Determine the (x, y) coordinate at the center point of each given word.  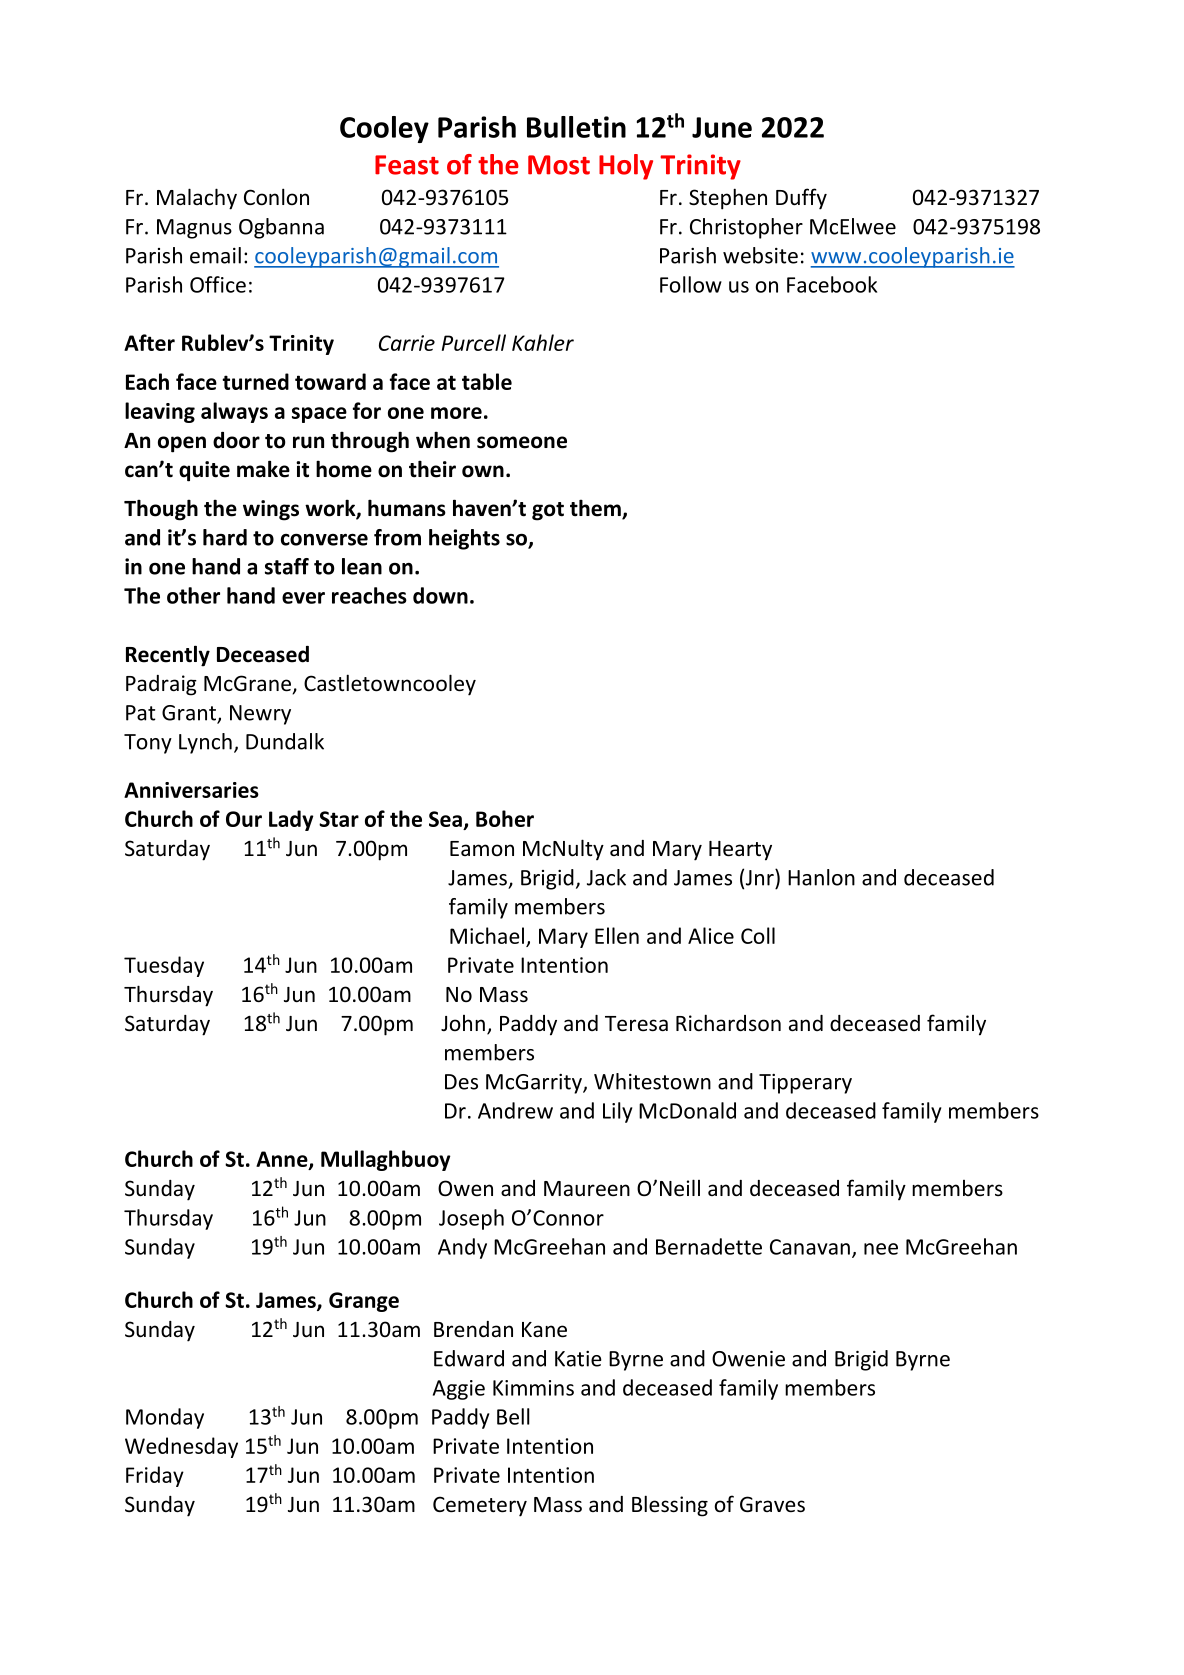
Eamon (482, 848)
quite (204, 471)
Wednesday (181, 1447)
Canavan (810, 1247)
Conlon (276, 197)
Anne (283, 1160)
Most (559, 165)
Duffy (801, 199)
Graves (772, 1504)
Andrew (515, 1110)
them (596, 509)
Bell (513, 1416)
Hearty (740, 851)
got (548, 511)
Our (244, 819)
